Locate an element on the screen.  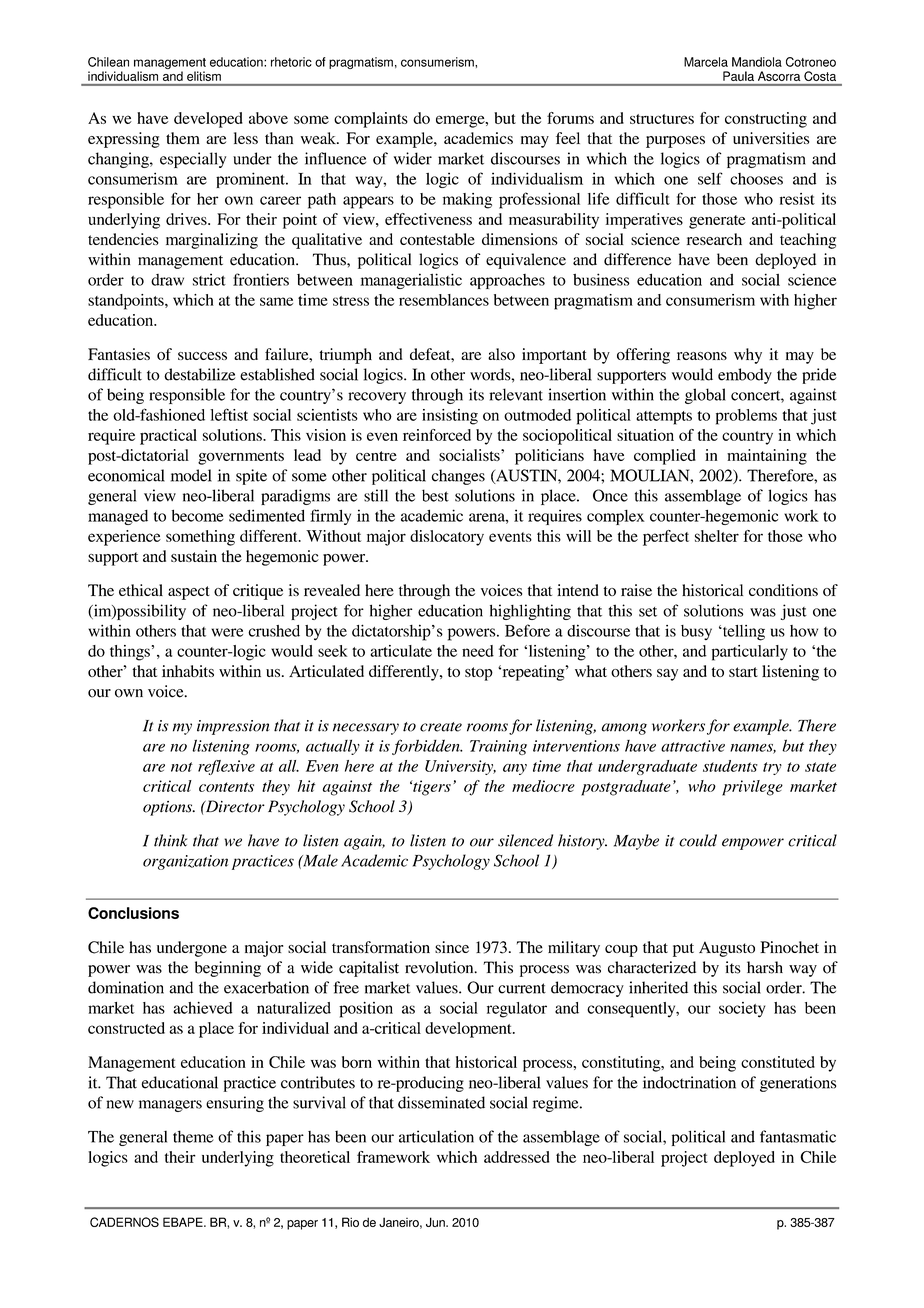
telling is located at coordinates (742, 633).
